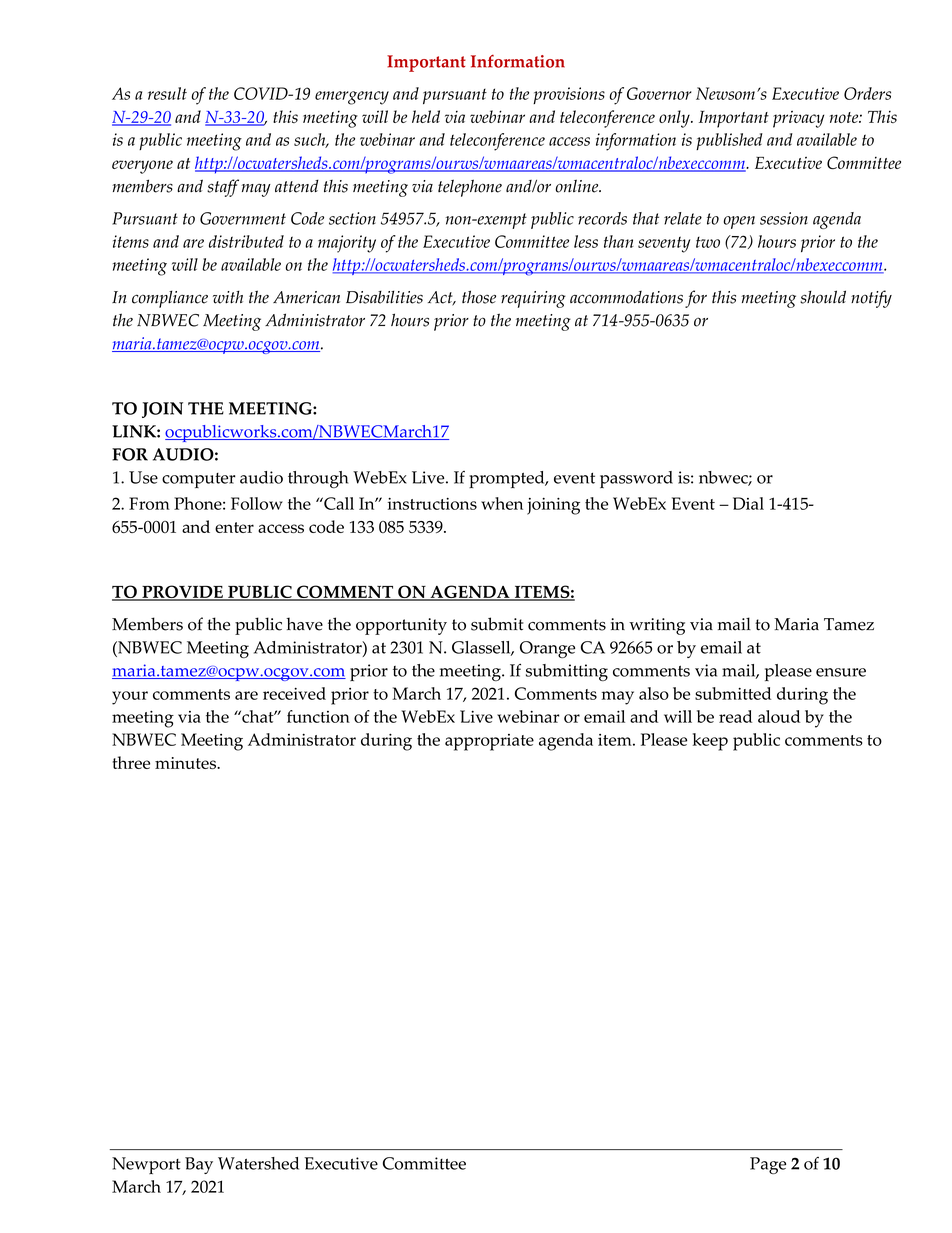 The image size is (952, 1233). I want to click on privacy, so click(798, 119).
